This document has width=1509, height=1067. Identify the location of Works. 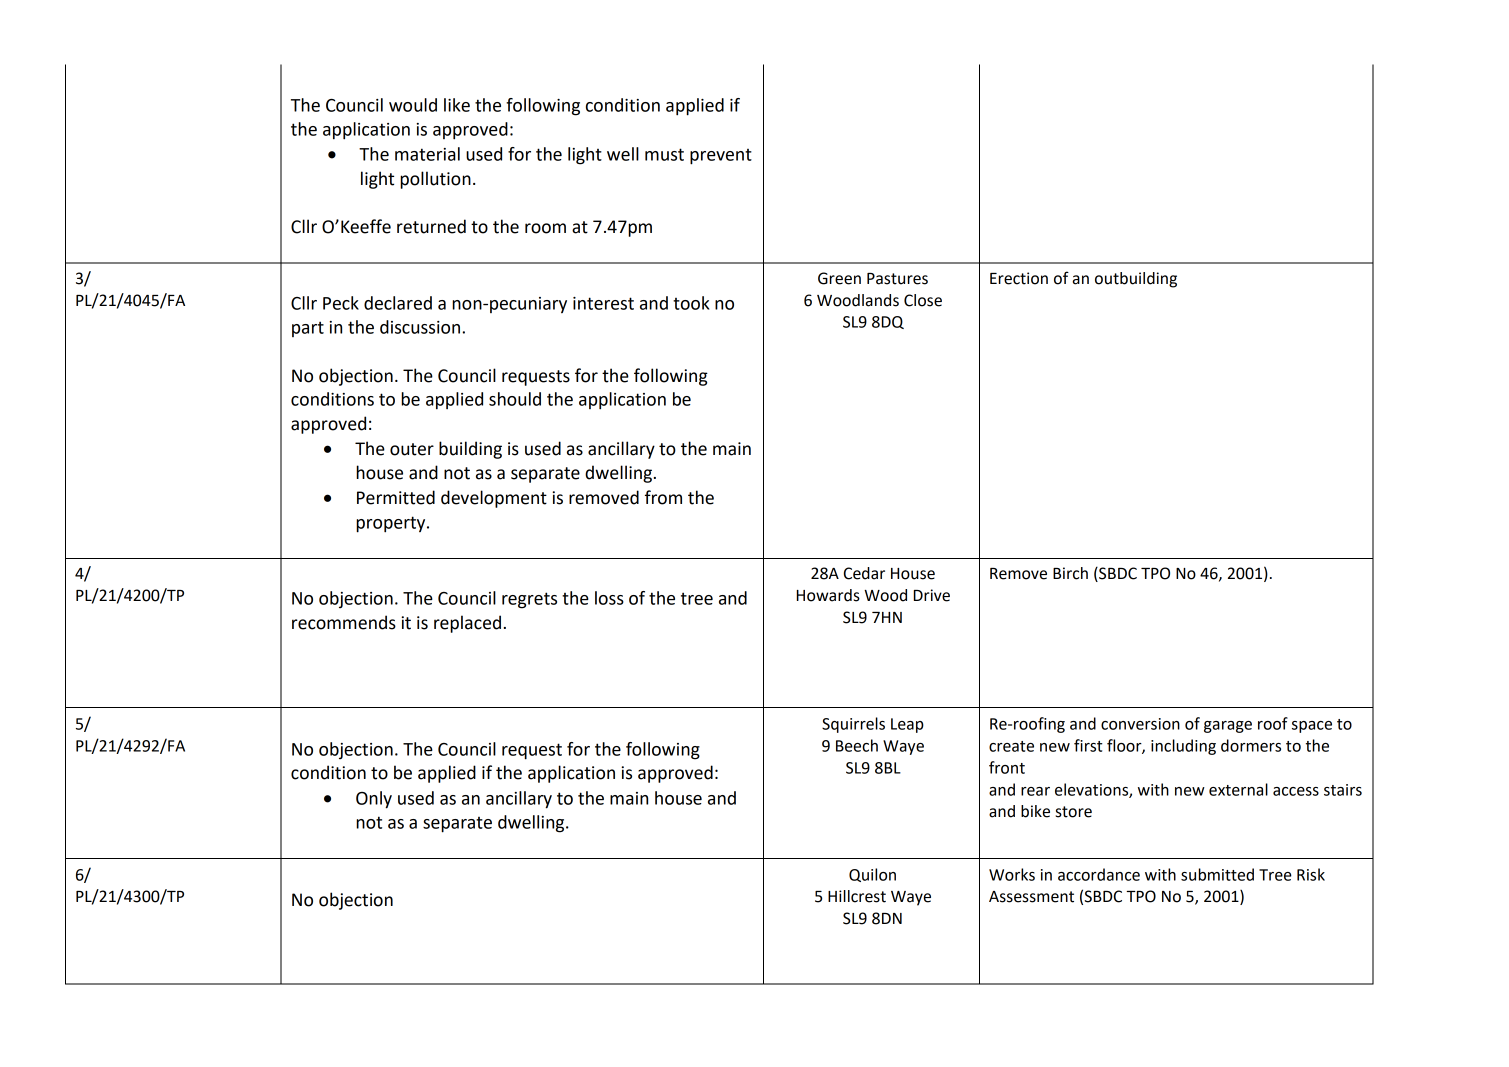
(1012, 874).
